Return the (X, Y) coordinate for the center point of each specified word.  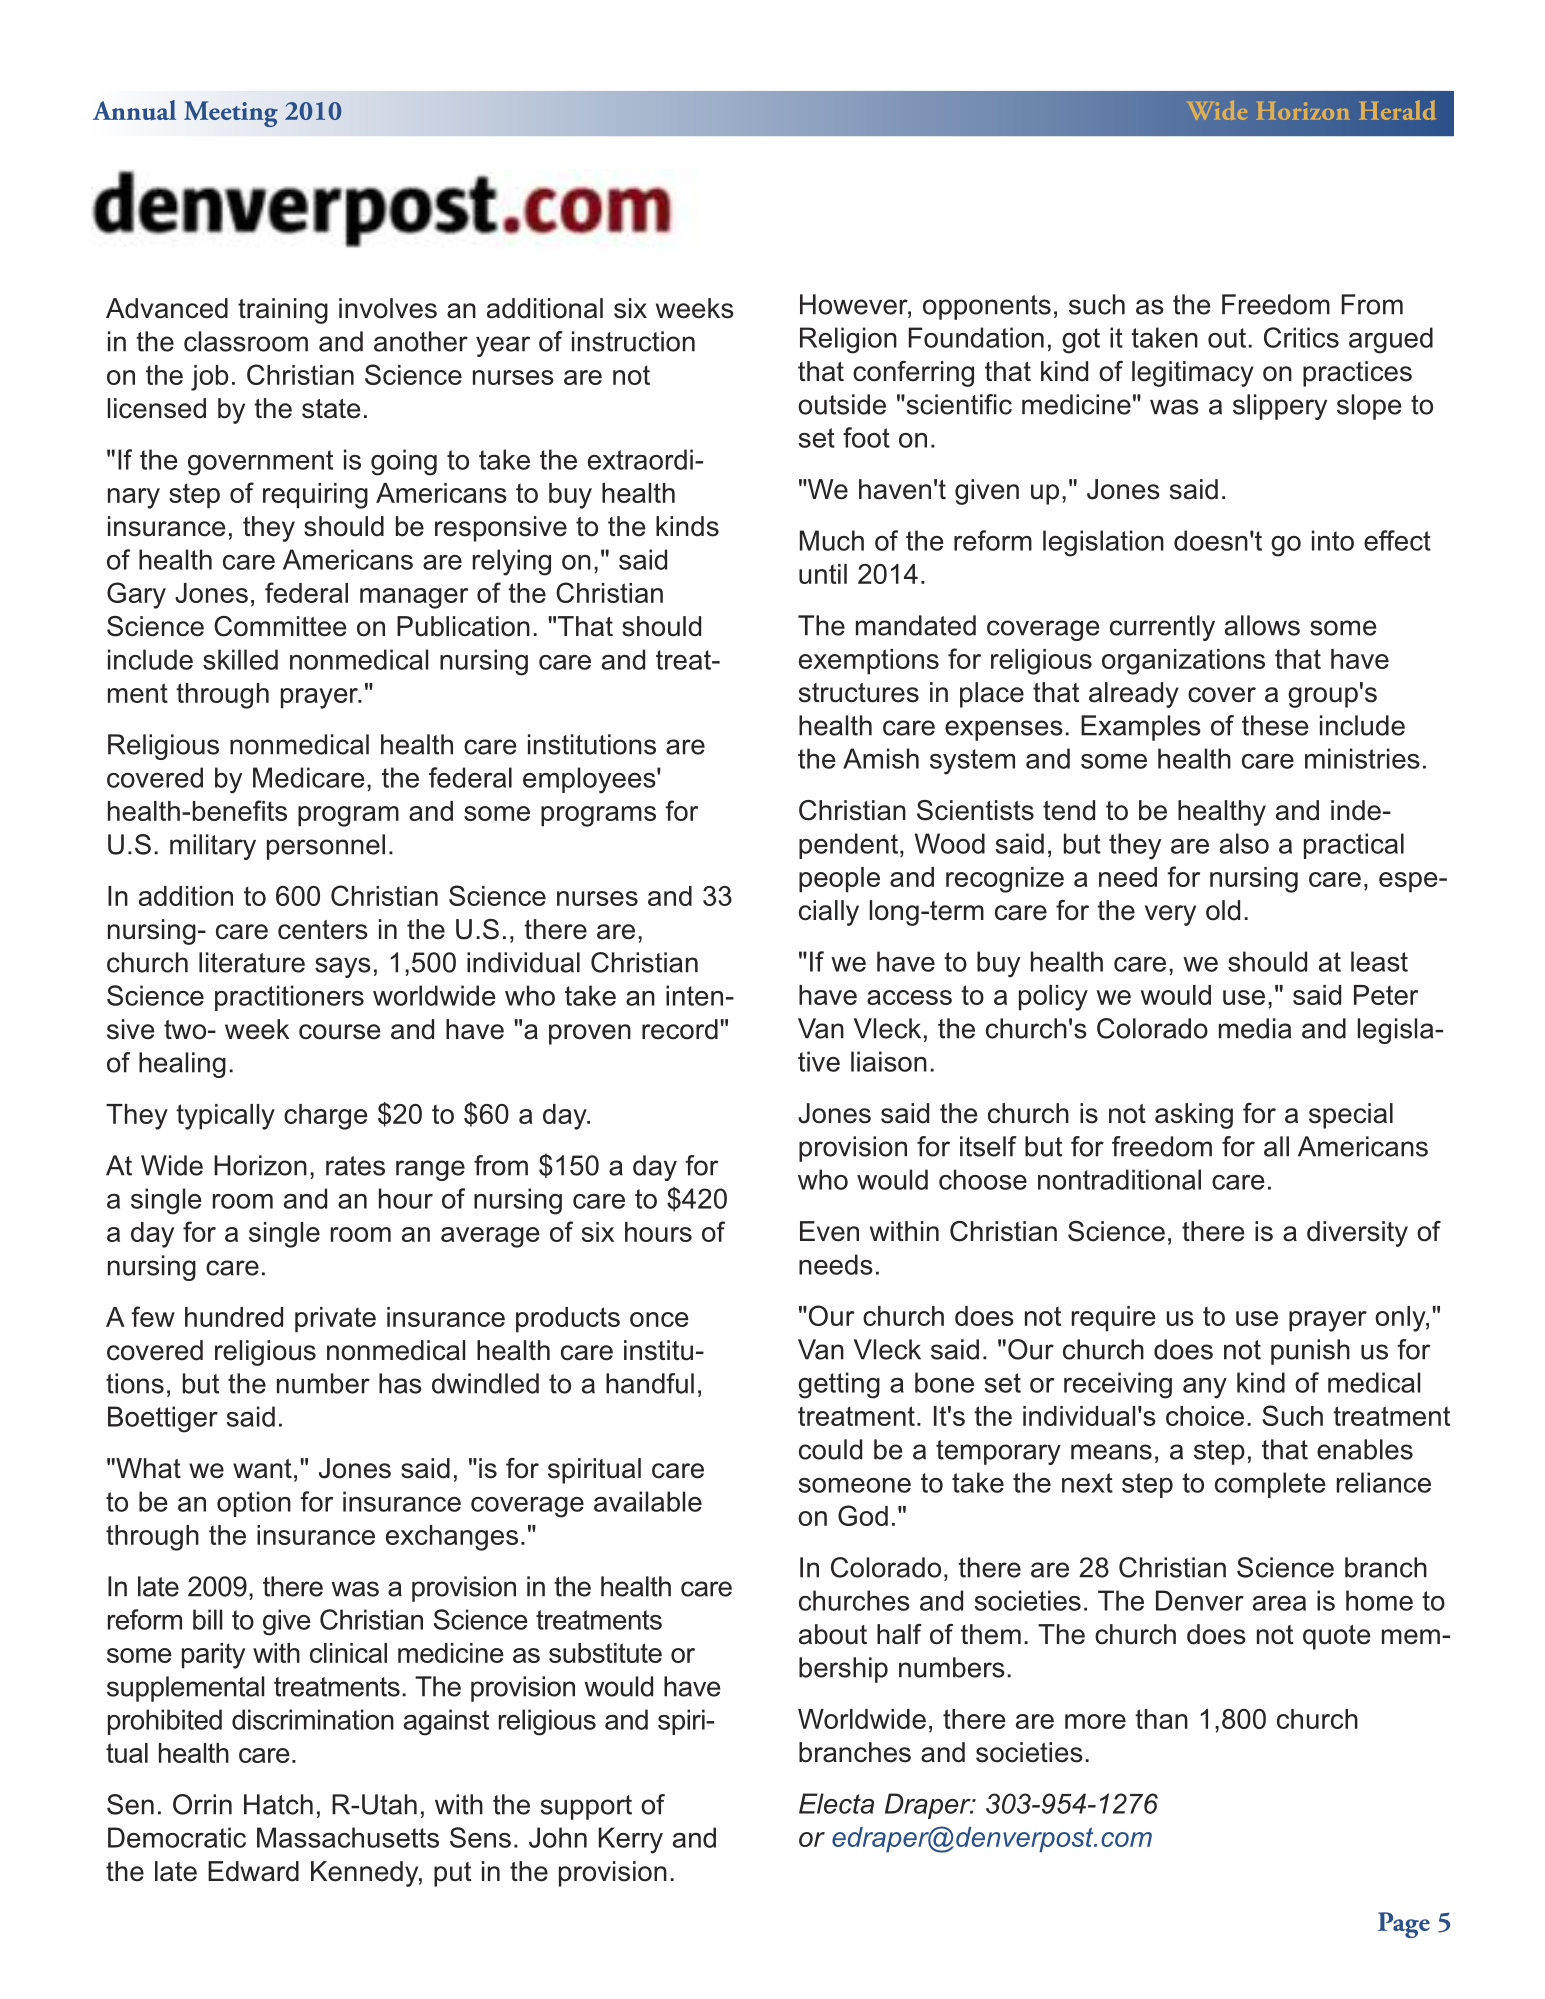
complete (1270, 1485)
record (680, 1029)
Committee (280, 626)
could (830, 1449)
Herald (1397, 110)
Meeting (231, 114)
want (262, 1469)
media (1255, 1028)
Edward (253, 1871)
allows (1262, 625)
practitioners (289, 998)
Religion (848, 340)
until (823, 574)
